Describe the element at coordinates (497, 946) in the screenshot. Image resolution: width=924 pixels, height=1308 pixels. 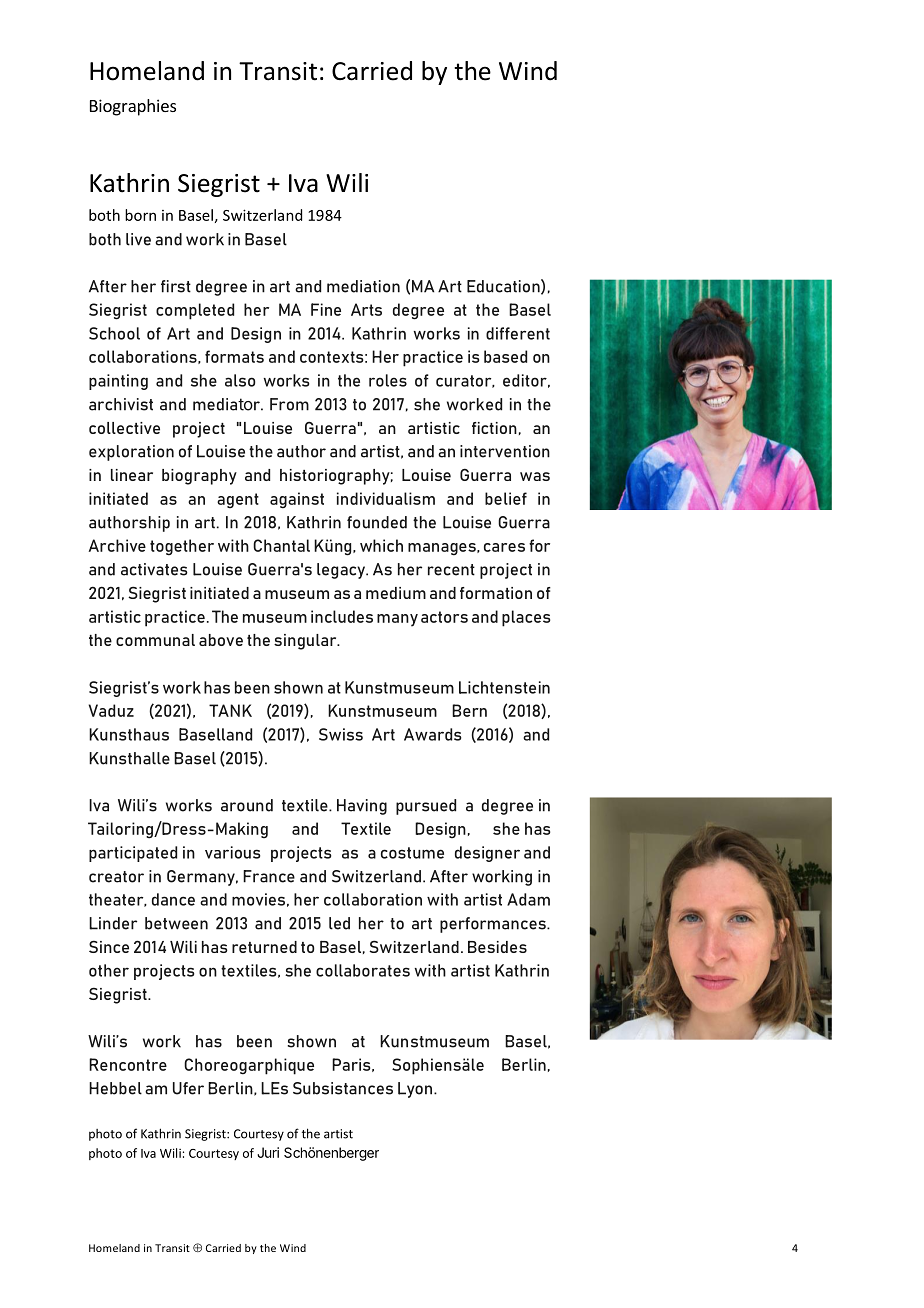
I see `Besides` at that location.
